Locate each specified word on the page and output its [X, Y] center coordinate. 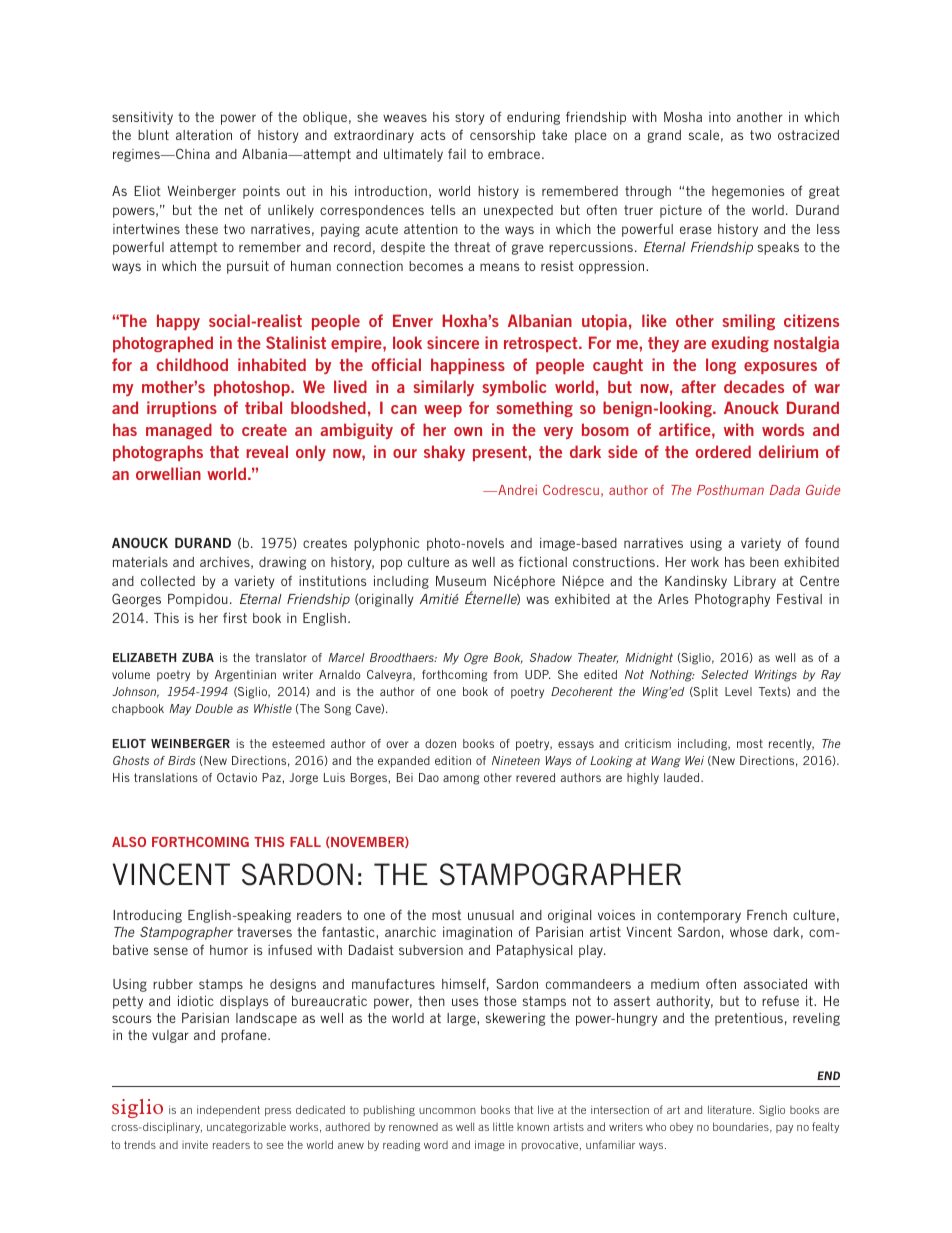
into [720, 117]
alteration [204, 134]
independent [228, 1110]
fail [457, 153]
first [235, 617]
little [503, 1126]
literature [731, 1109]
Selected [724, 674]
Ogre [476, 659]
